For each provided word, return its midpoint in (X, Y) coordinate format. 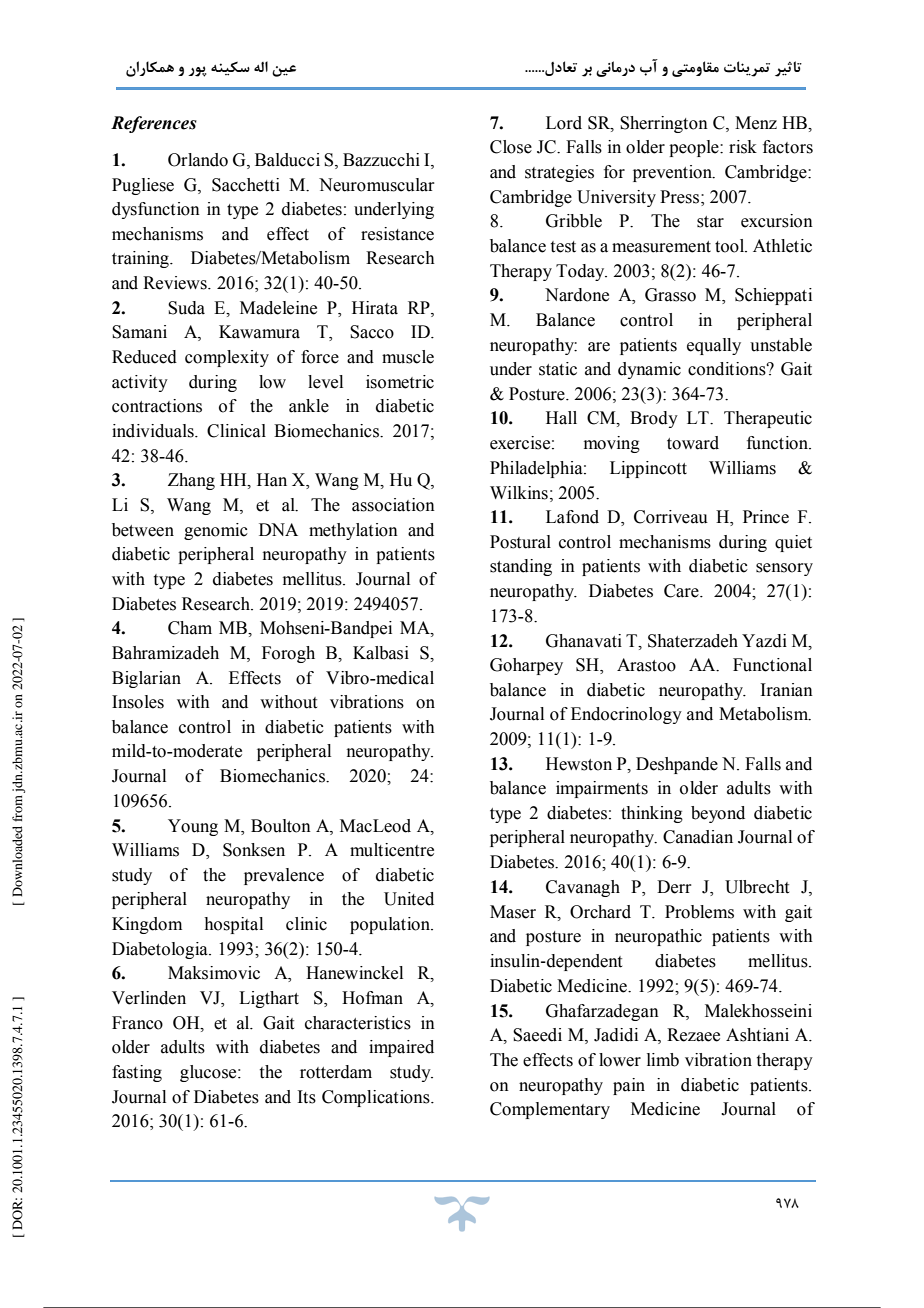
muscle (408, 357)
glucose (209, 1073)
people (695, 148)
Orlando (198, 160)
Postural (520, 542)
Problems (699, 912)
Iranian (786, 690)
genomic (216, 531)
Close (511, 147)
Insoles (138, 702)
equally (714, 346)
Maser (513, 912)
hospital (233, 925)
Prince (766, 517)
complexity (227, 358)
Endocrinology (626, 715)
